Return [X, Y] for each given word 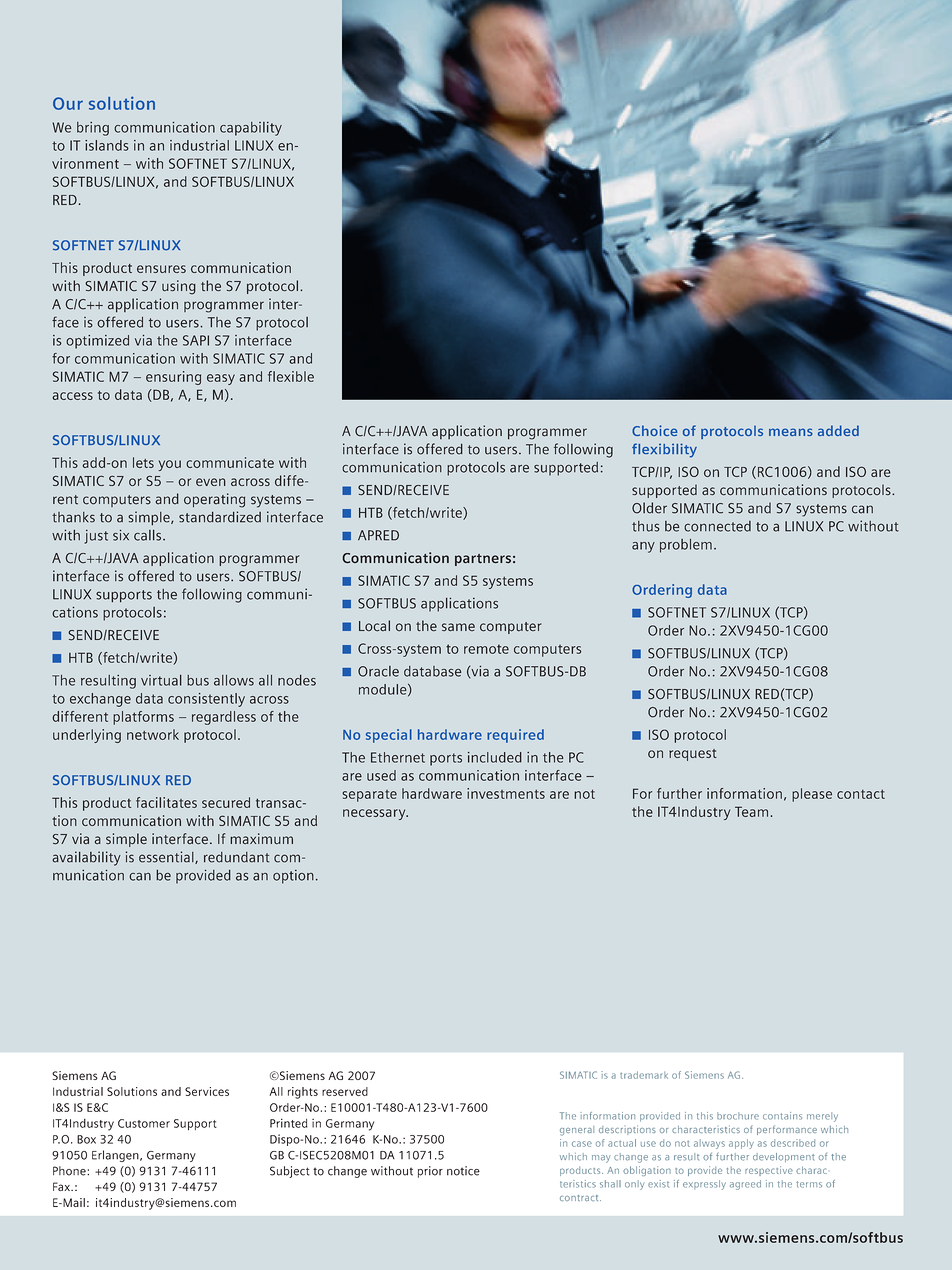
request [693, 755]
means [791, 432]
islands [107, 145]
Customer [144, 1123]
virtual [161, 680]
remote [486, 649]
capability [251, 129]
